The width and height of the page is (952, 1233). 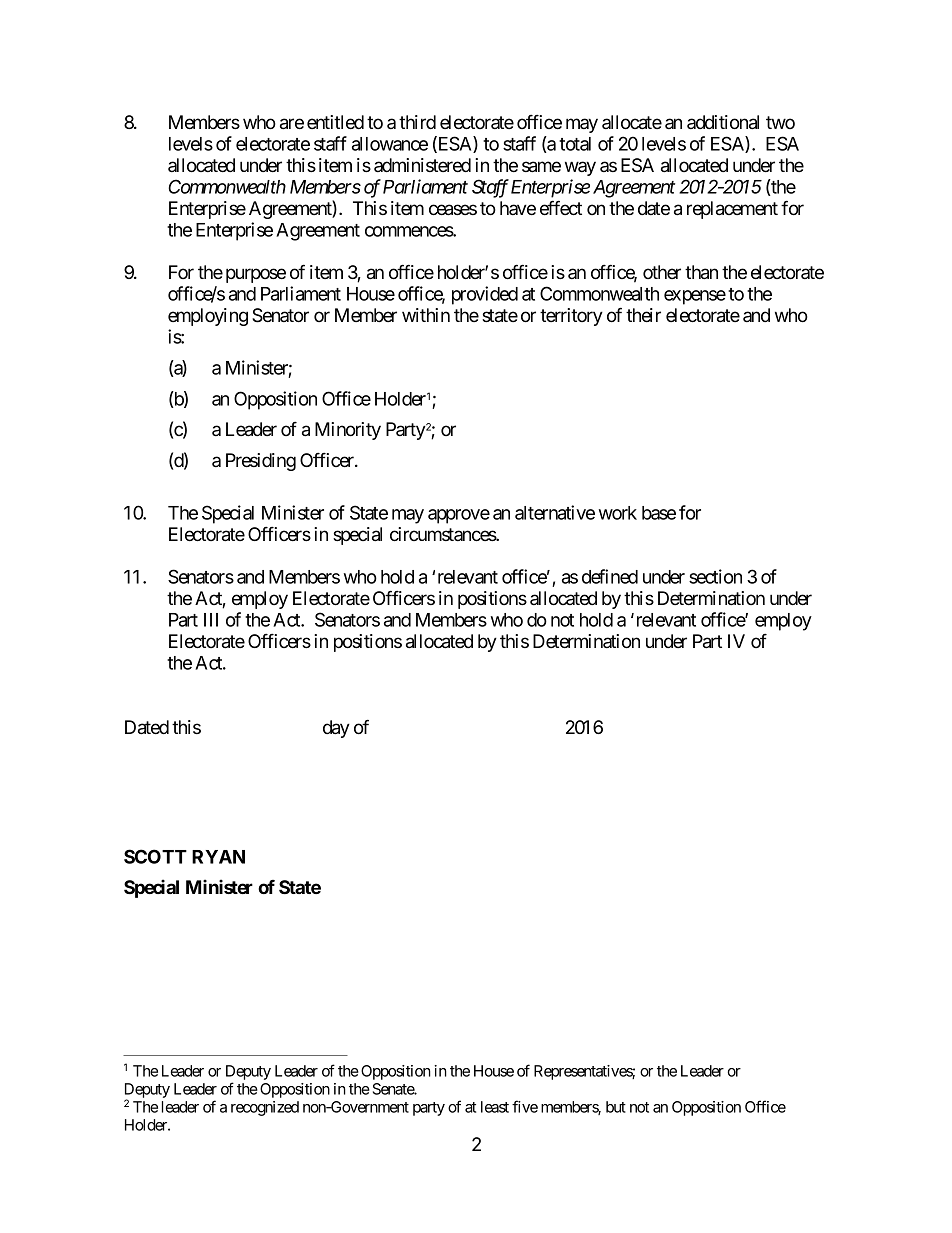 I want to click on their, so click(x=643, y=315).
